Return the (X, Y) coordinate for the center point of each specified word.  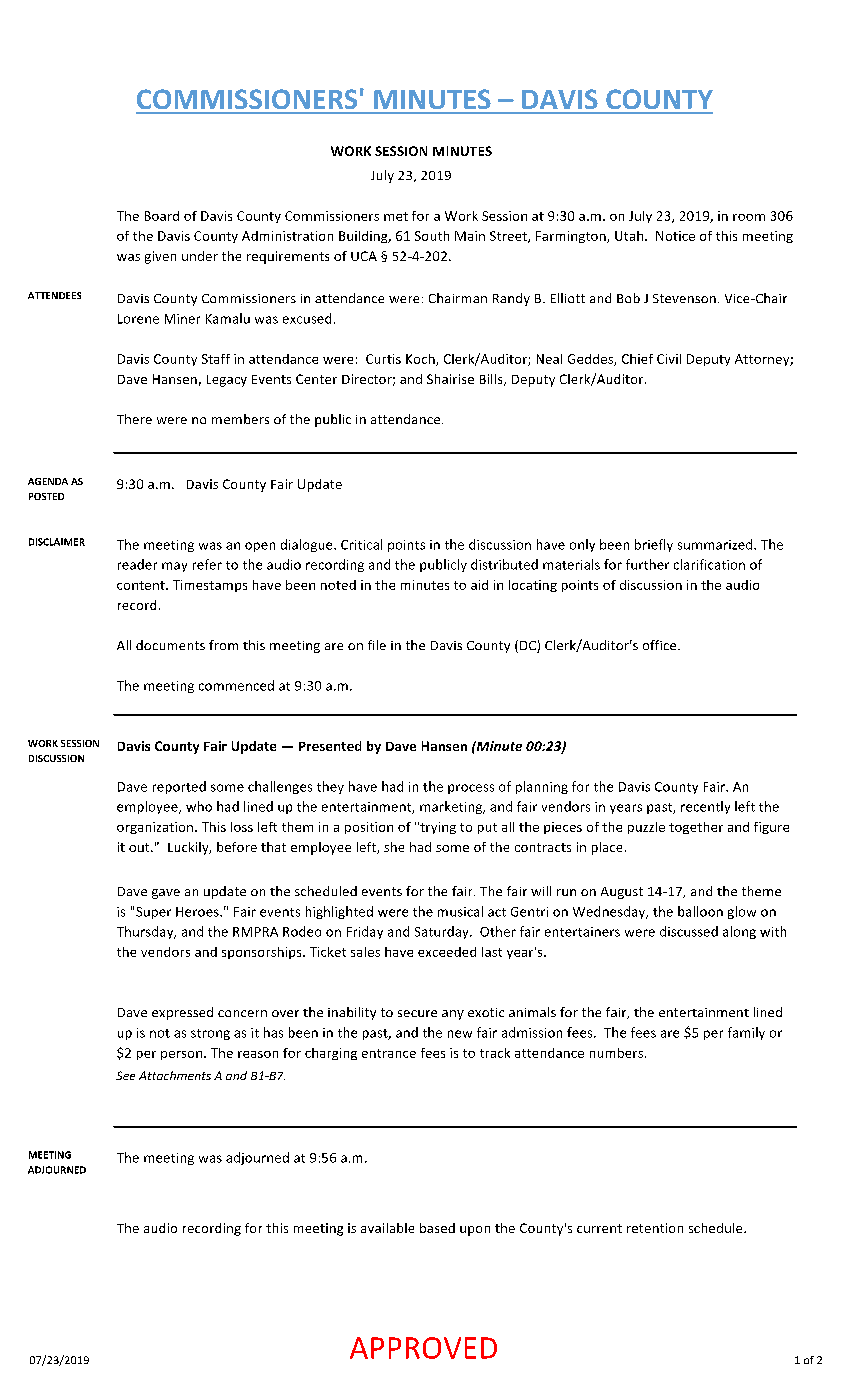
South (432, 236)
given (160, 257)
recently (705, 807)
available (387, 1228)
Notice (675, 236)
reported (179, 787)
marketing (452, 807)
